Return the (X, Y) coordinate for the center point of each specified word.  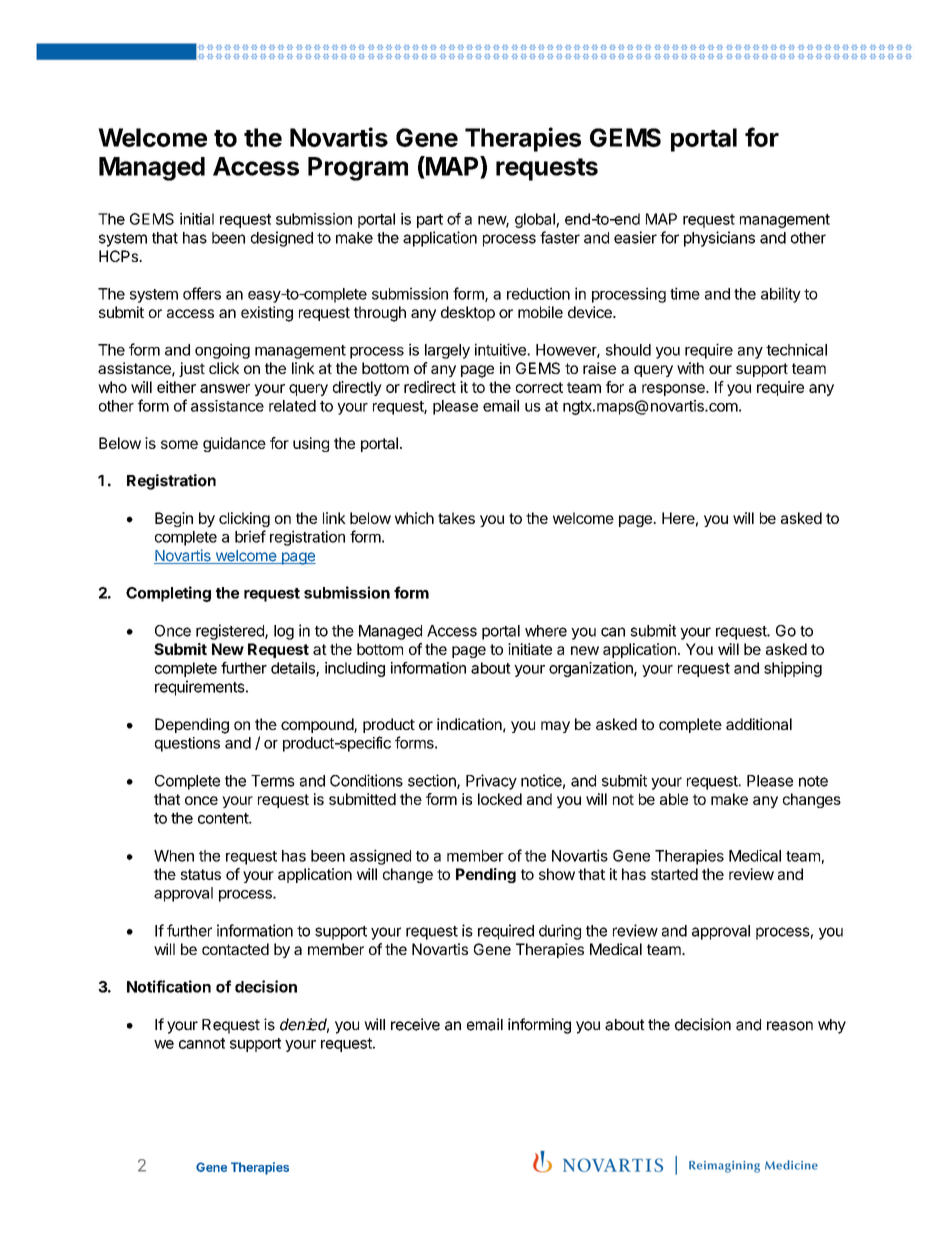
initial (197, 219)
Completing (168, 594)
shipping (793, 669)
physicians (719, 239)
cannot (202, 1043)
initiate (530, 649)
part (430, 221)
